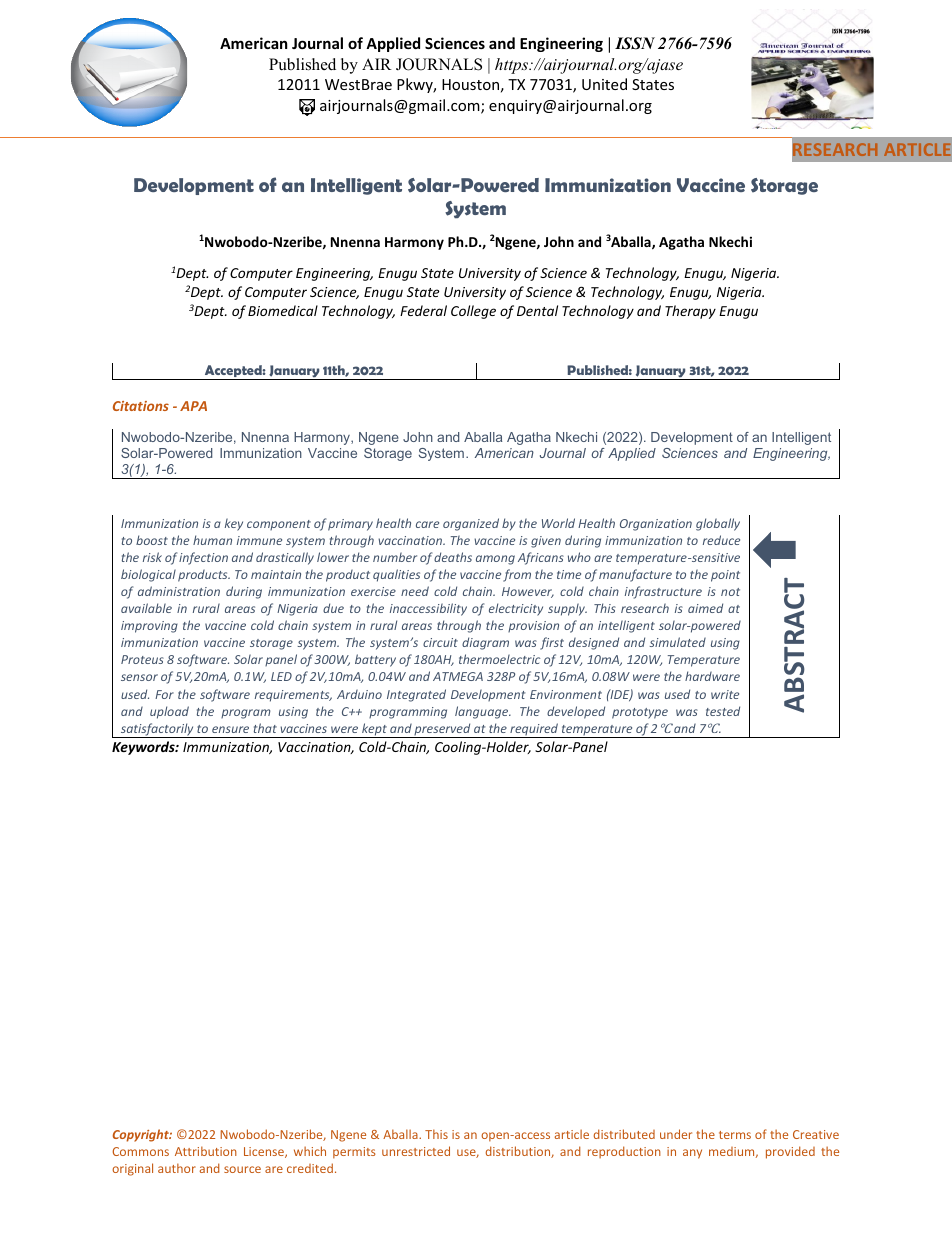 Image resolution: width=952 pixels, height=1233 pixels. I want to click on preserved, so click(443, 730).
